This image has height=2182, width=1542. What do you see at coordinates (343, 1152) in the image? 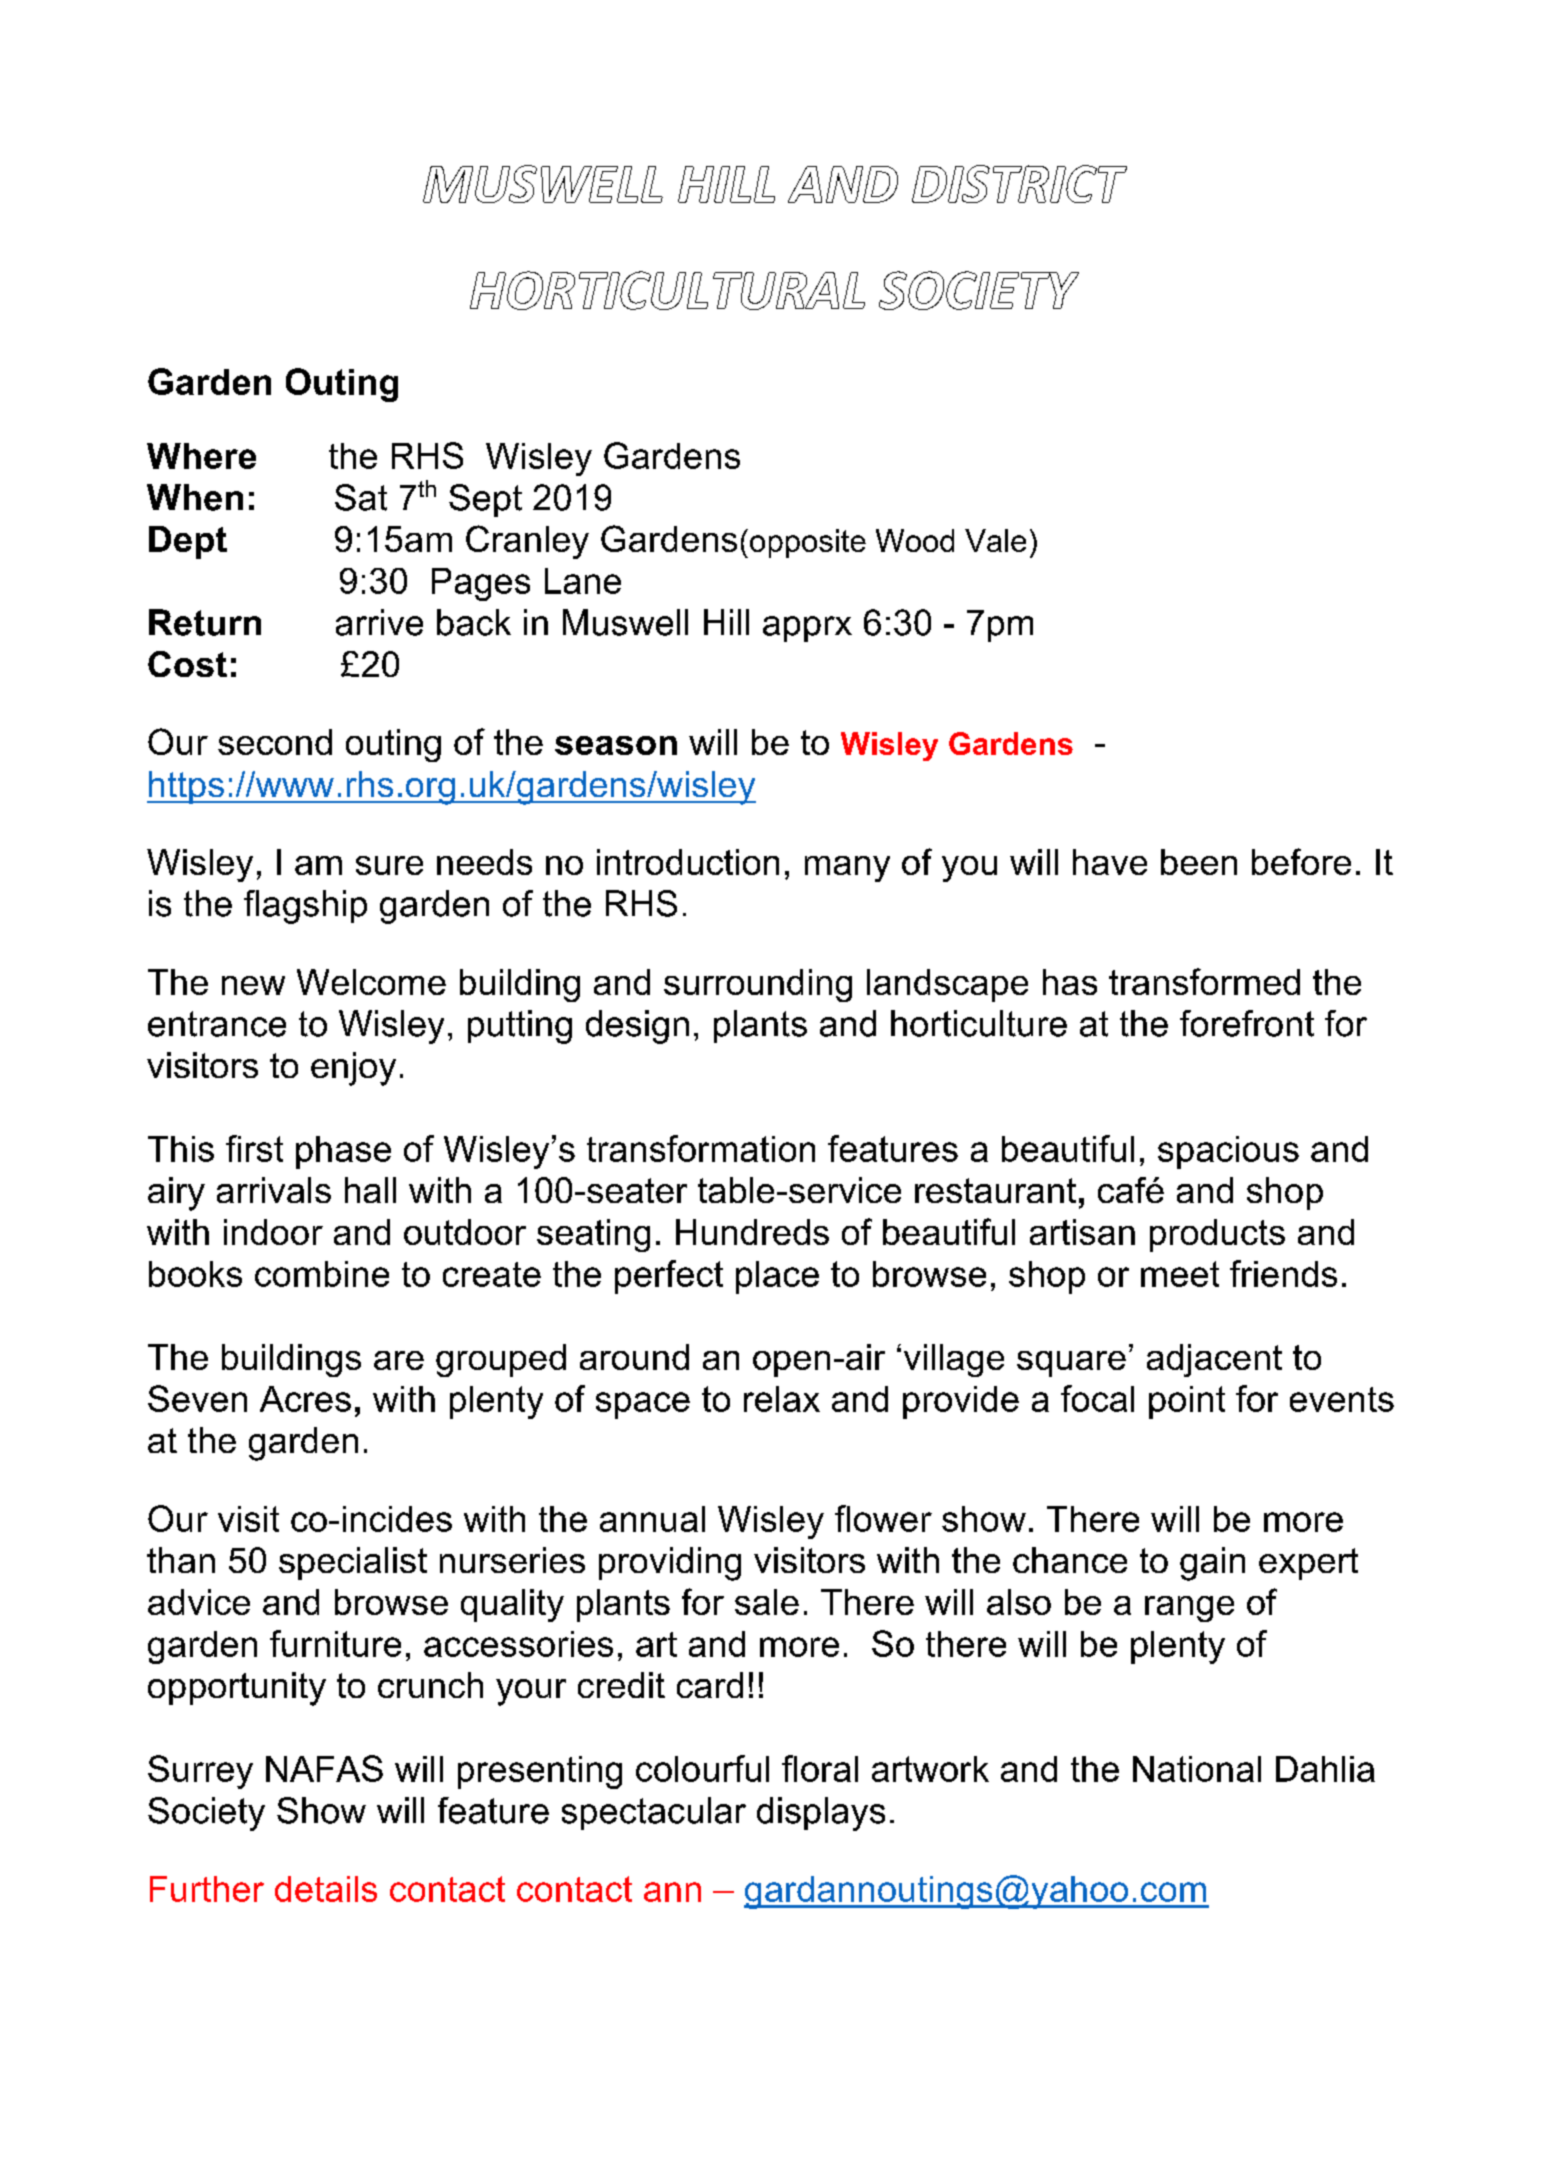
I see `phase` at bounding box center [343, 1152].
